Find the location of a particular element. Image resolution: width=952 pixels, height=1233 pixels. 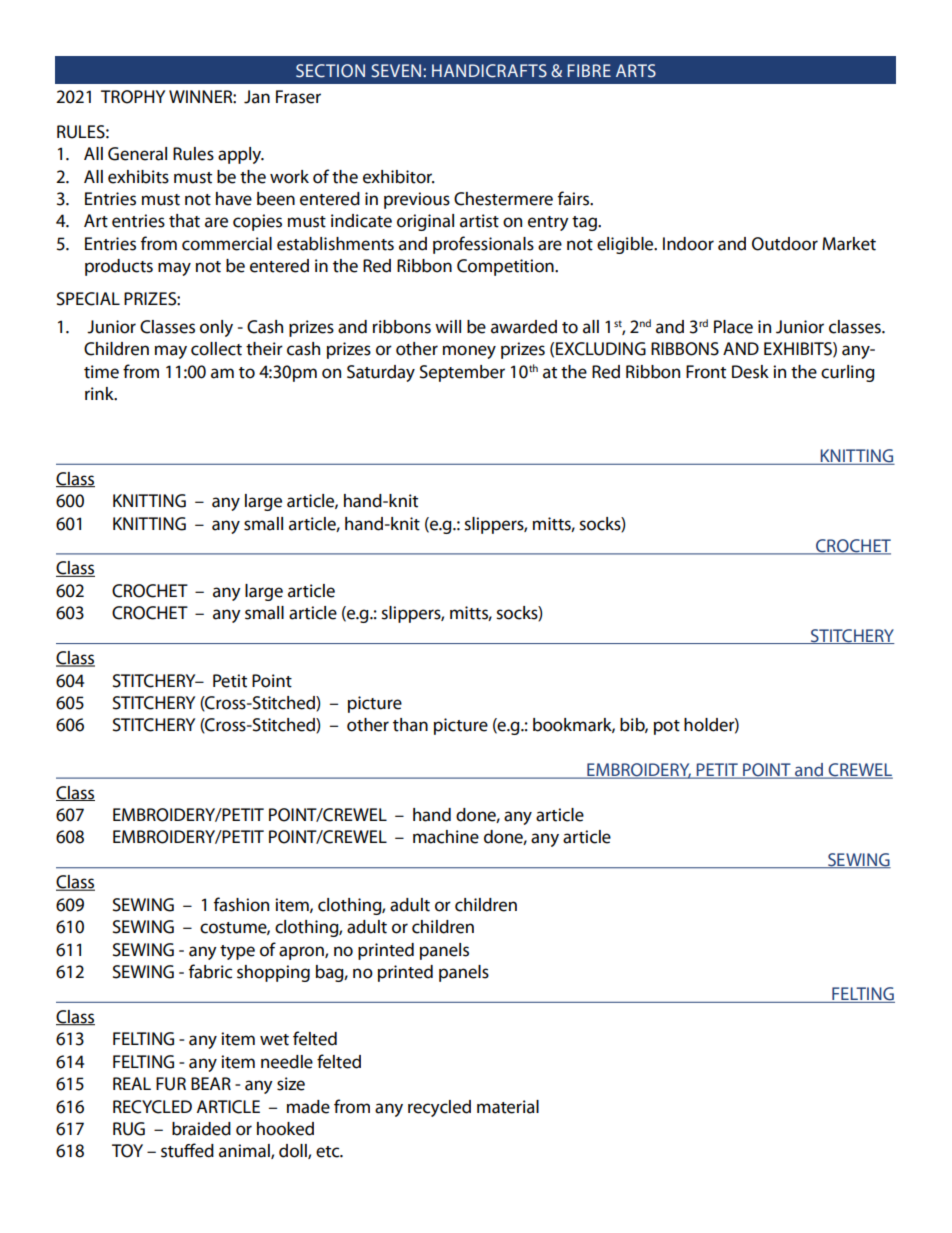

TROPHY is located at coordinates (133, 97).
